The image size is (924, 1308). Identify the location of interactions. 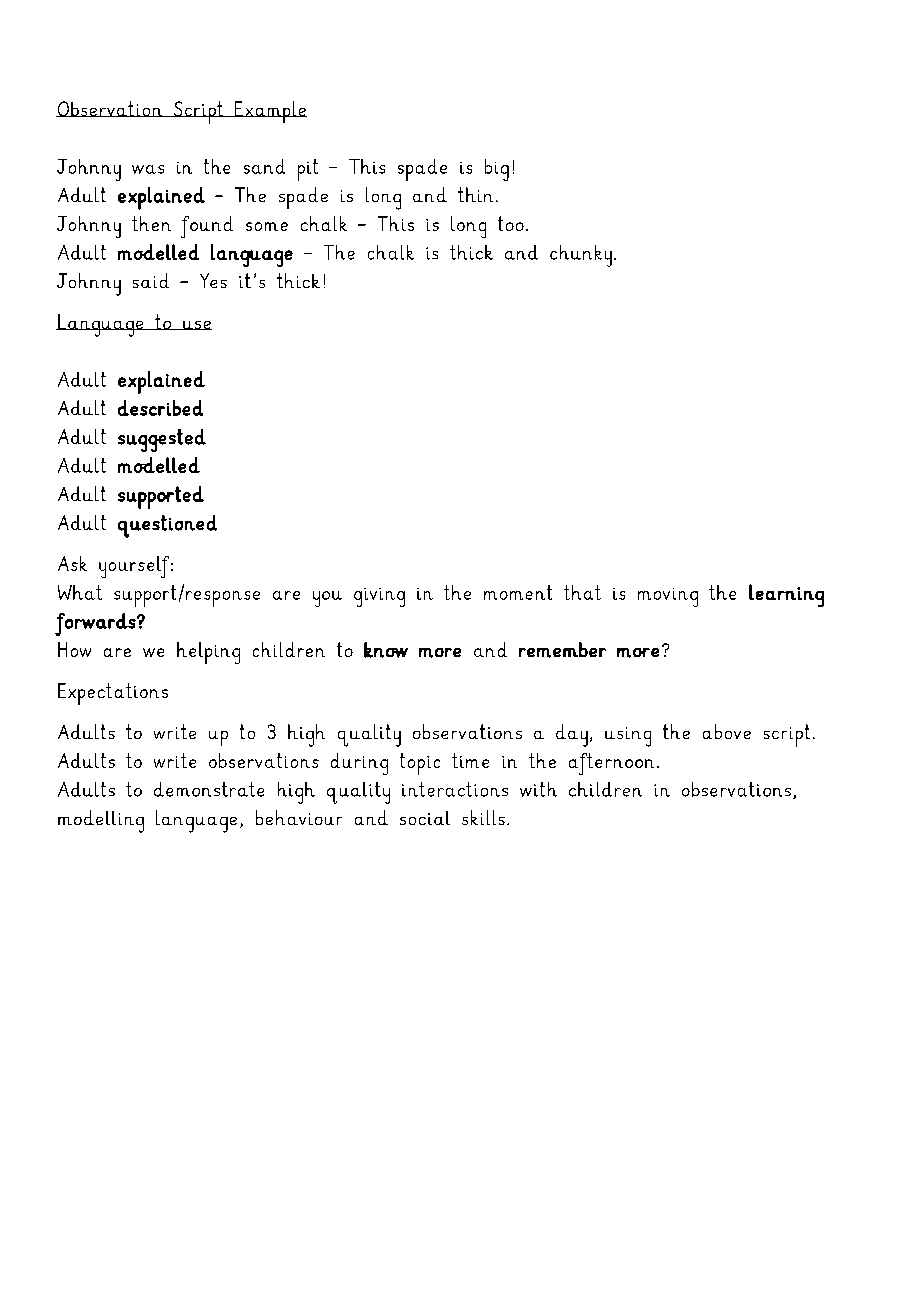
(455, 789).
